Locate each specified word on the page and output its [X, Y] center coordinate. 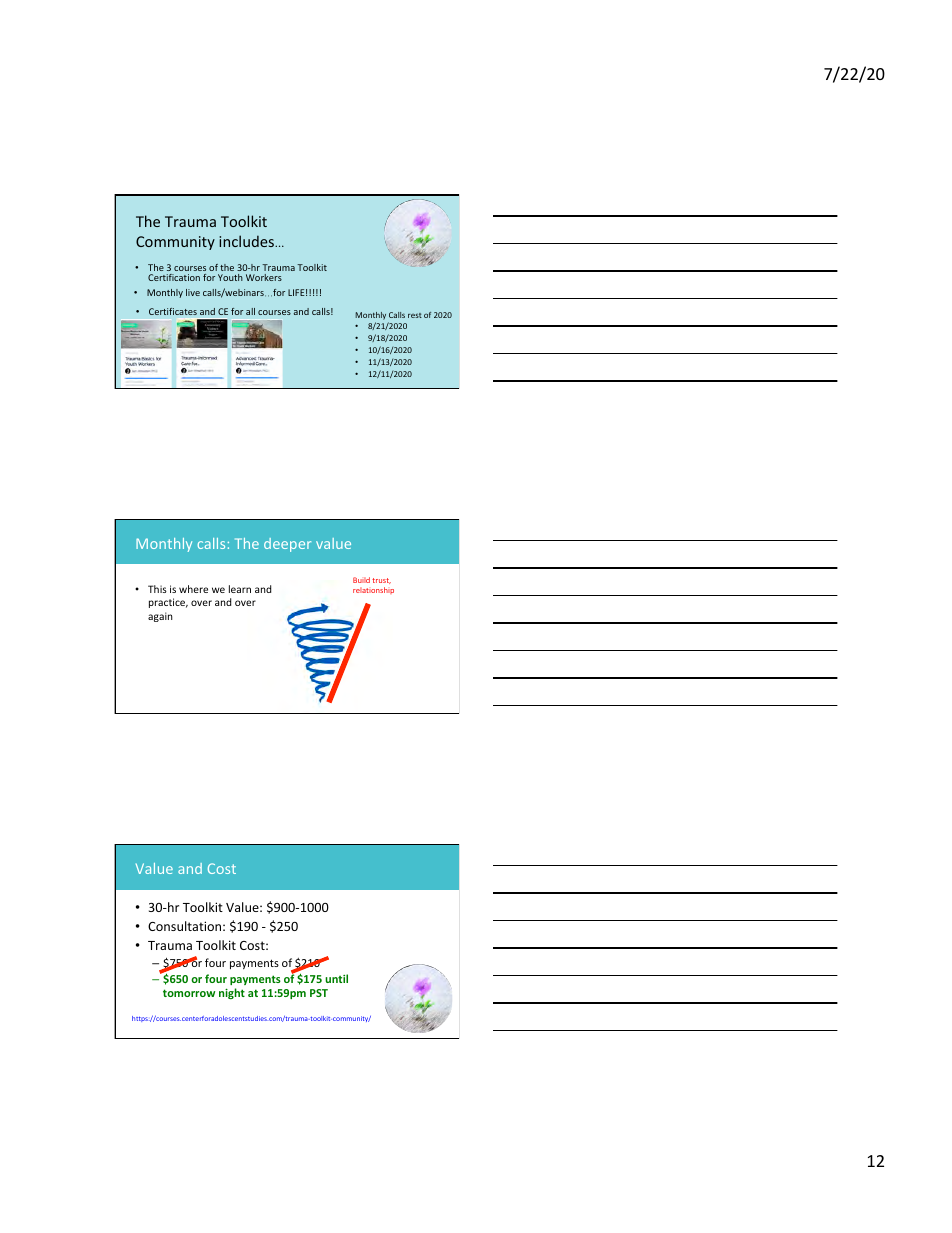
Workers [264, 277]
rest [415, 315]
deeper [287, 545]
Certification [174, 277]
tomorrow [189, 993]
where [193, 589]
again [160, 617]
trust [381, 581]
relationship [373, 590]
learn [240, 589]
